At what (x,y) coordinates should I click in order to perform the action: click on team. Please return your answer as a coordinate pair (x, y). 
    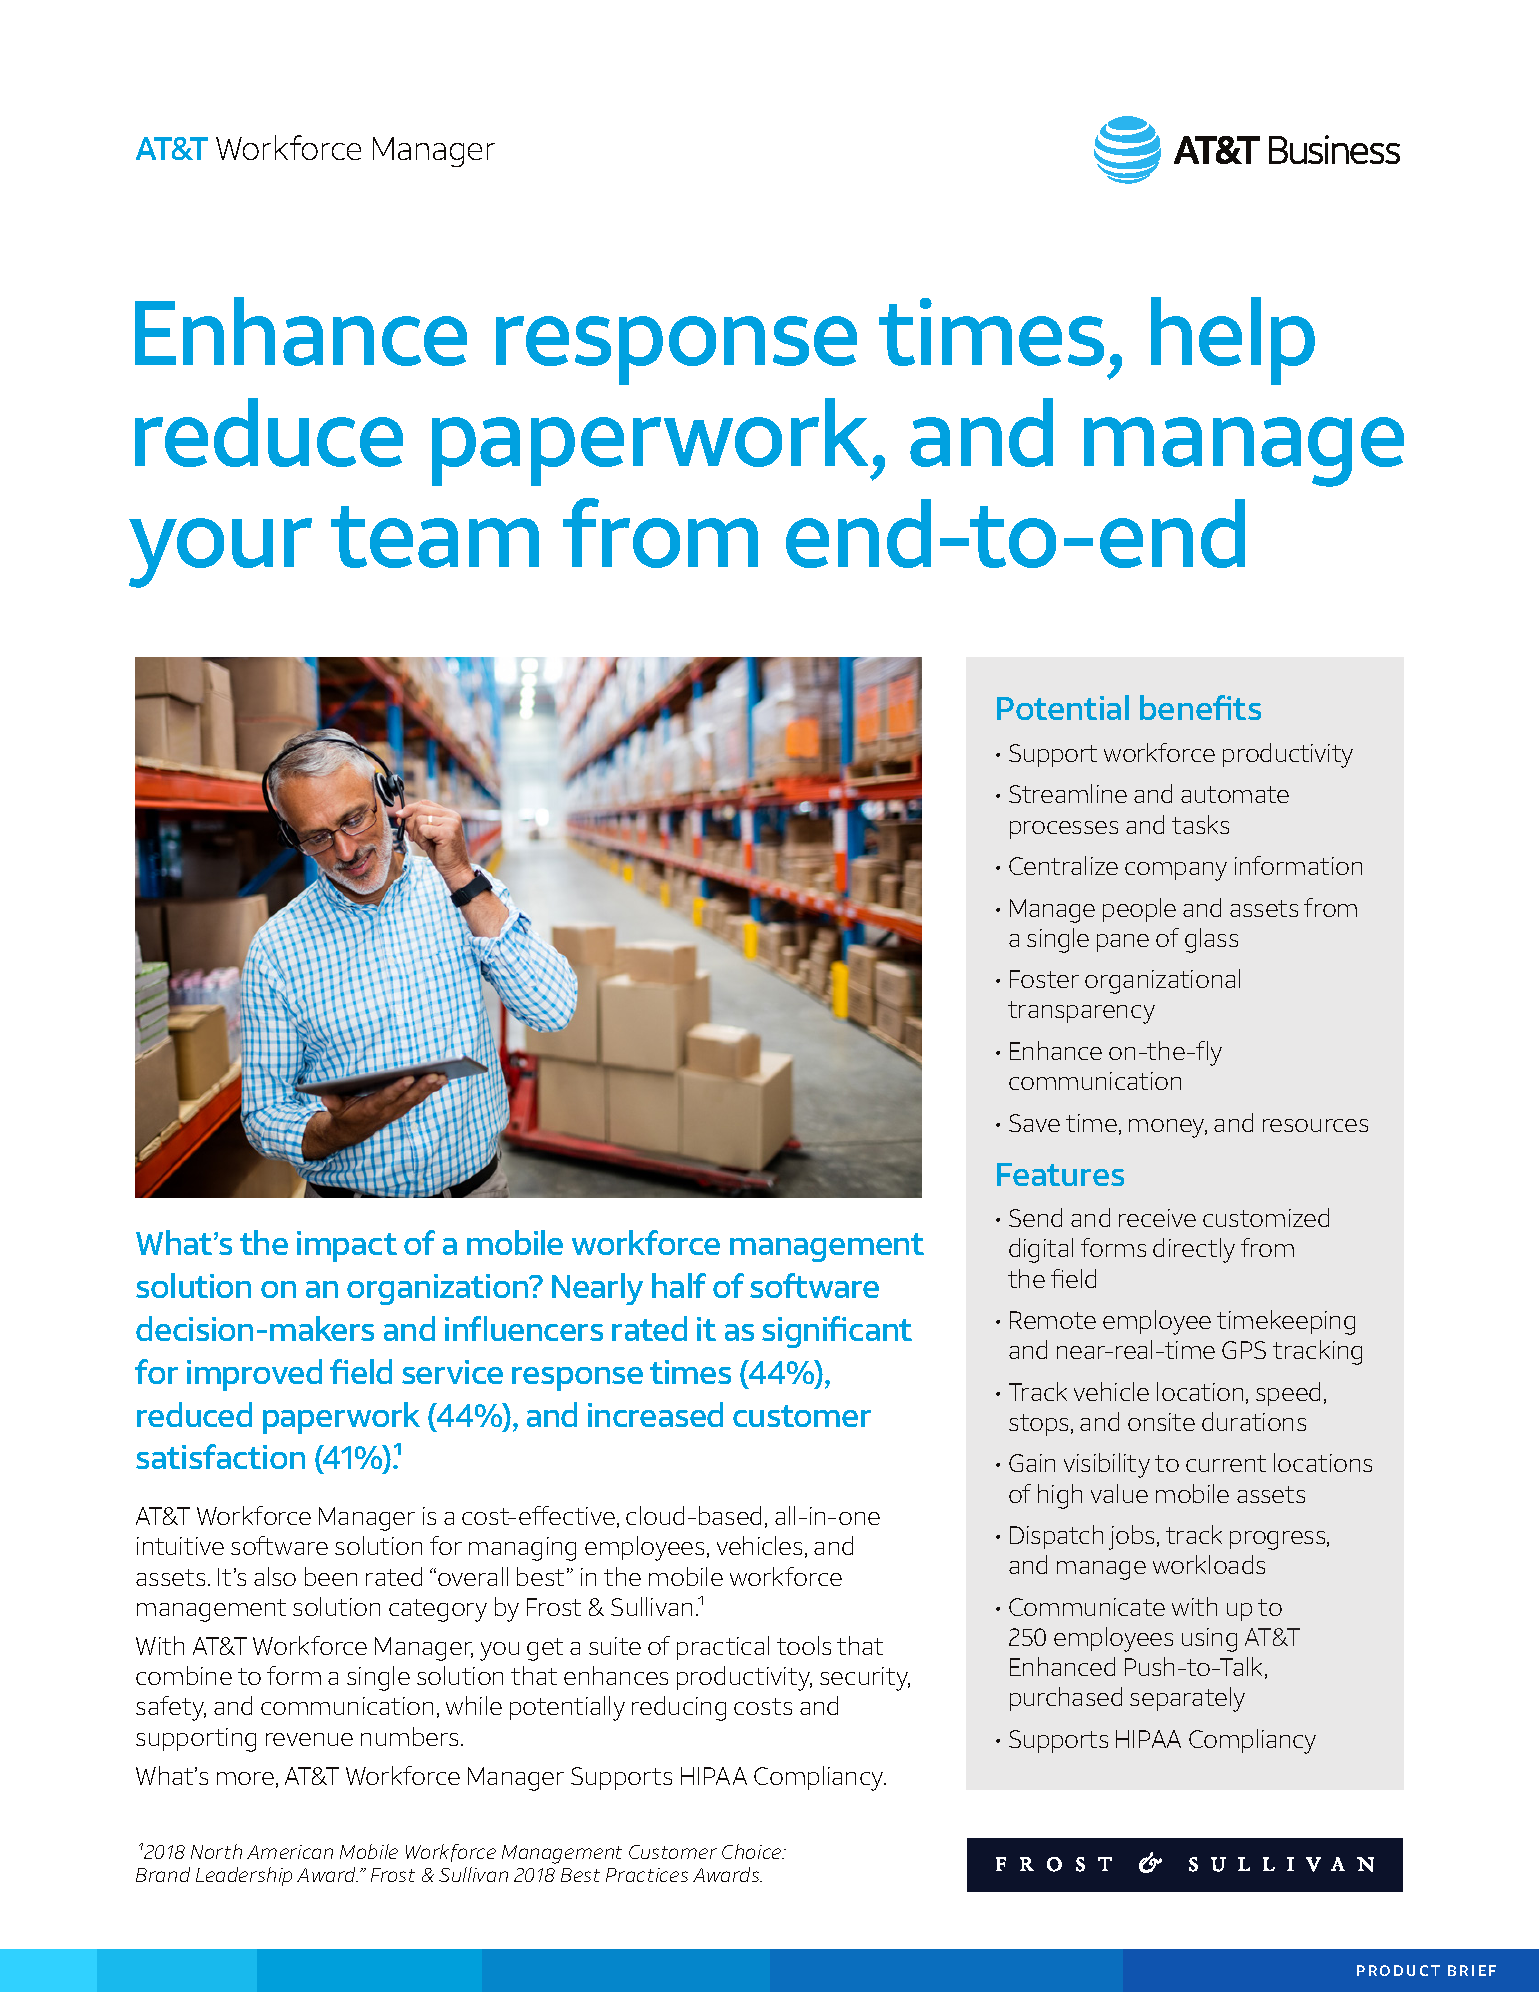
    Looking at the image, I should click on (435, 537).
